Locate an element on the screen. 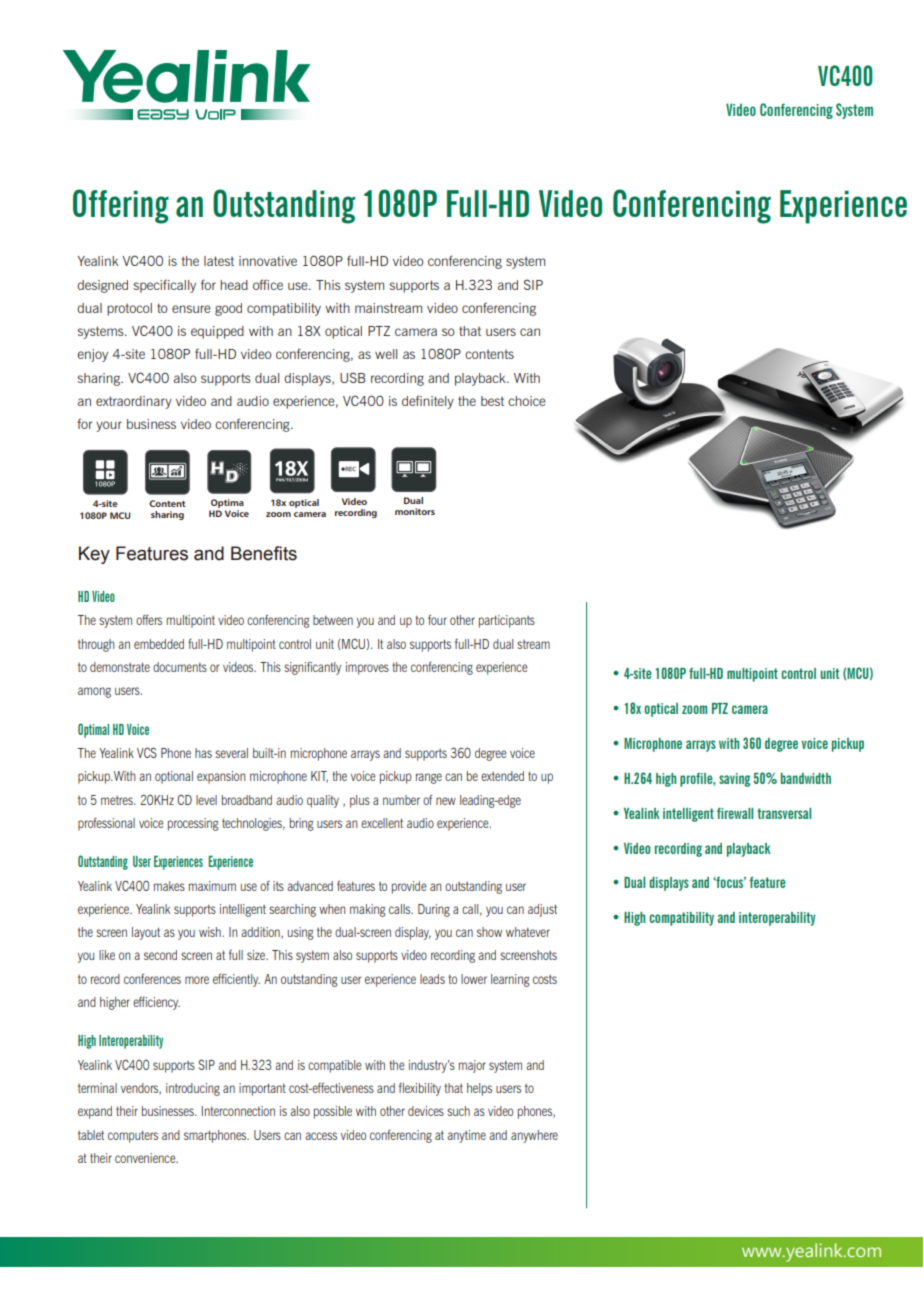 The image size is (924, 1309). computers is located at coordinates (133, 1136).
